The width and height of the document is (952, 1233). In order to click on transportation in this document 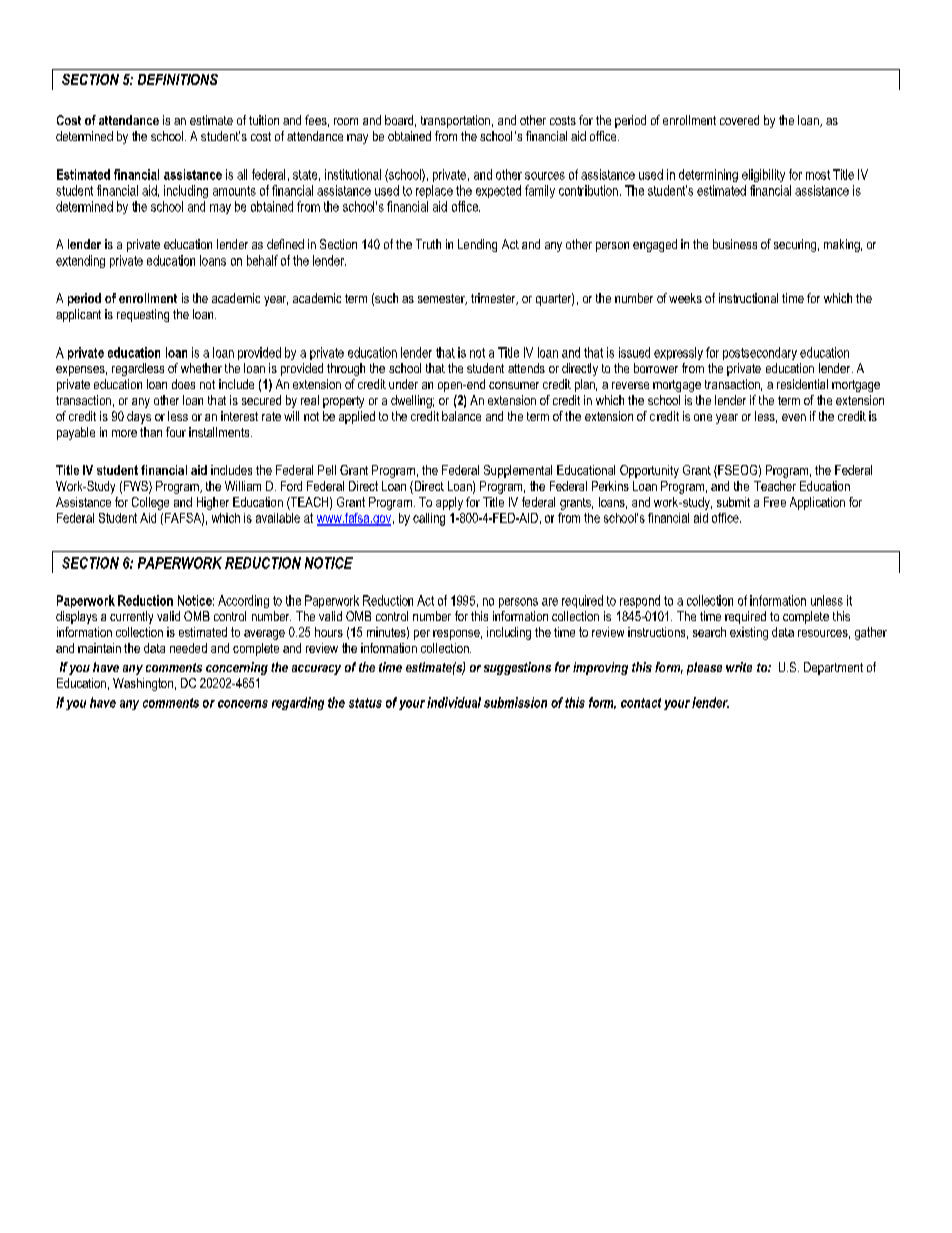, I will do `click(455, 121)`.
